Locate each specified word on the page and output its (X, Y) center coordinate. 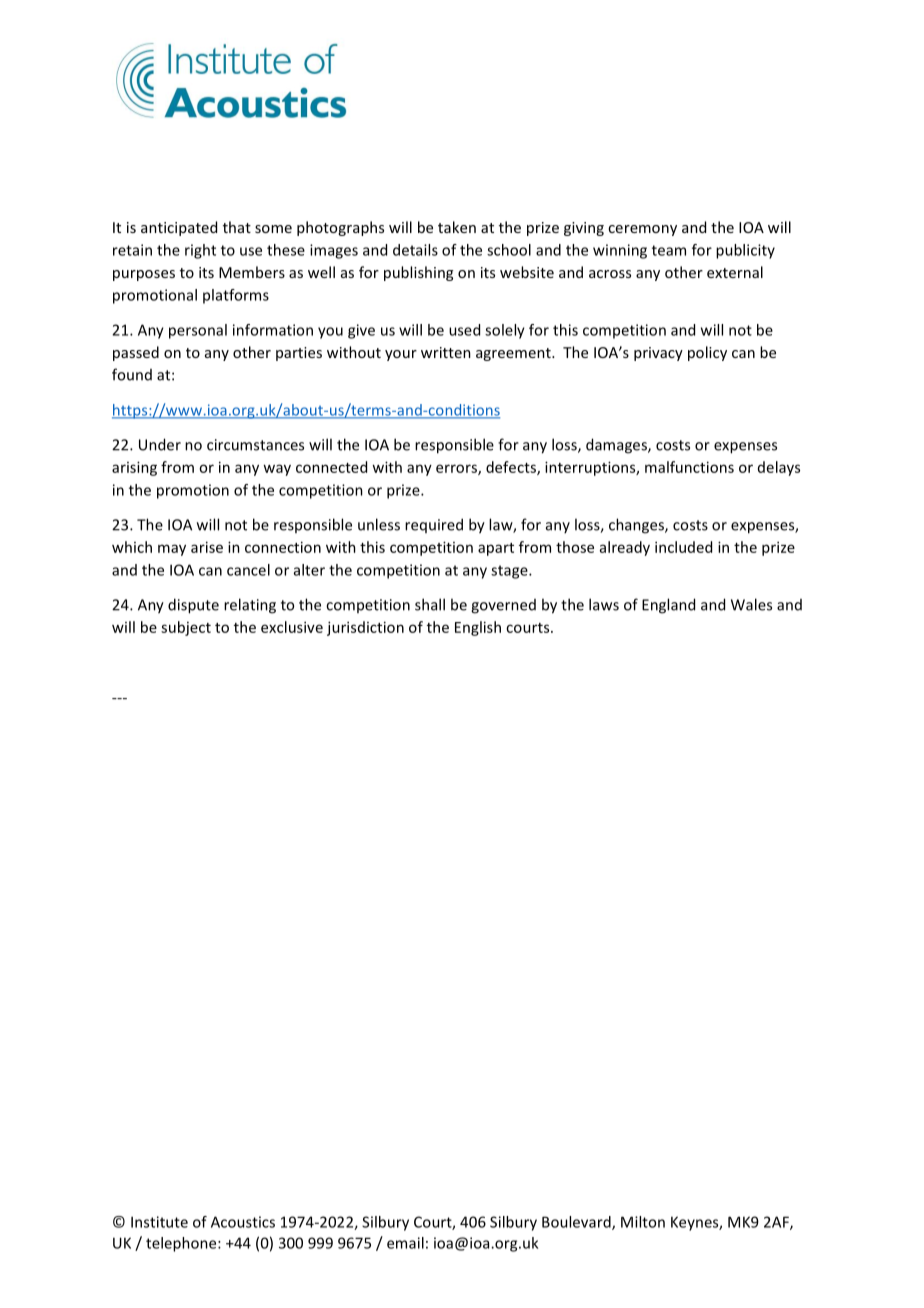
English (478, 628)
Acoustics (243, 1222)
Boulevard (577, 1223)
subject (186, 628)
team (669, 250)
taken (457, 227)
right (200, 251)
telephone (182, 1244)
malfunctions (689, 467)
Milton (643, 1222)
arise (207, 547)
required (434, 525)
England (668, 606)
